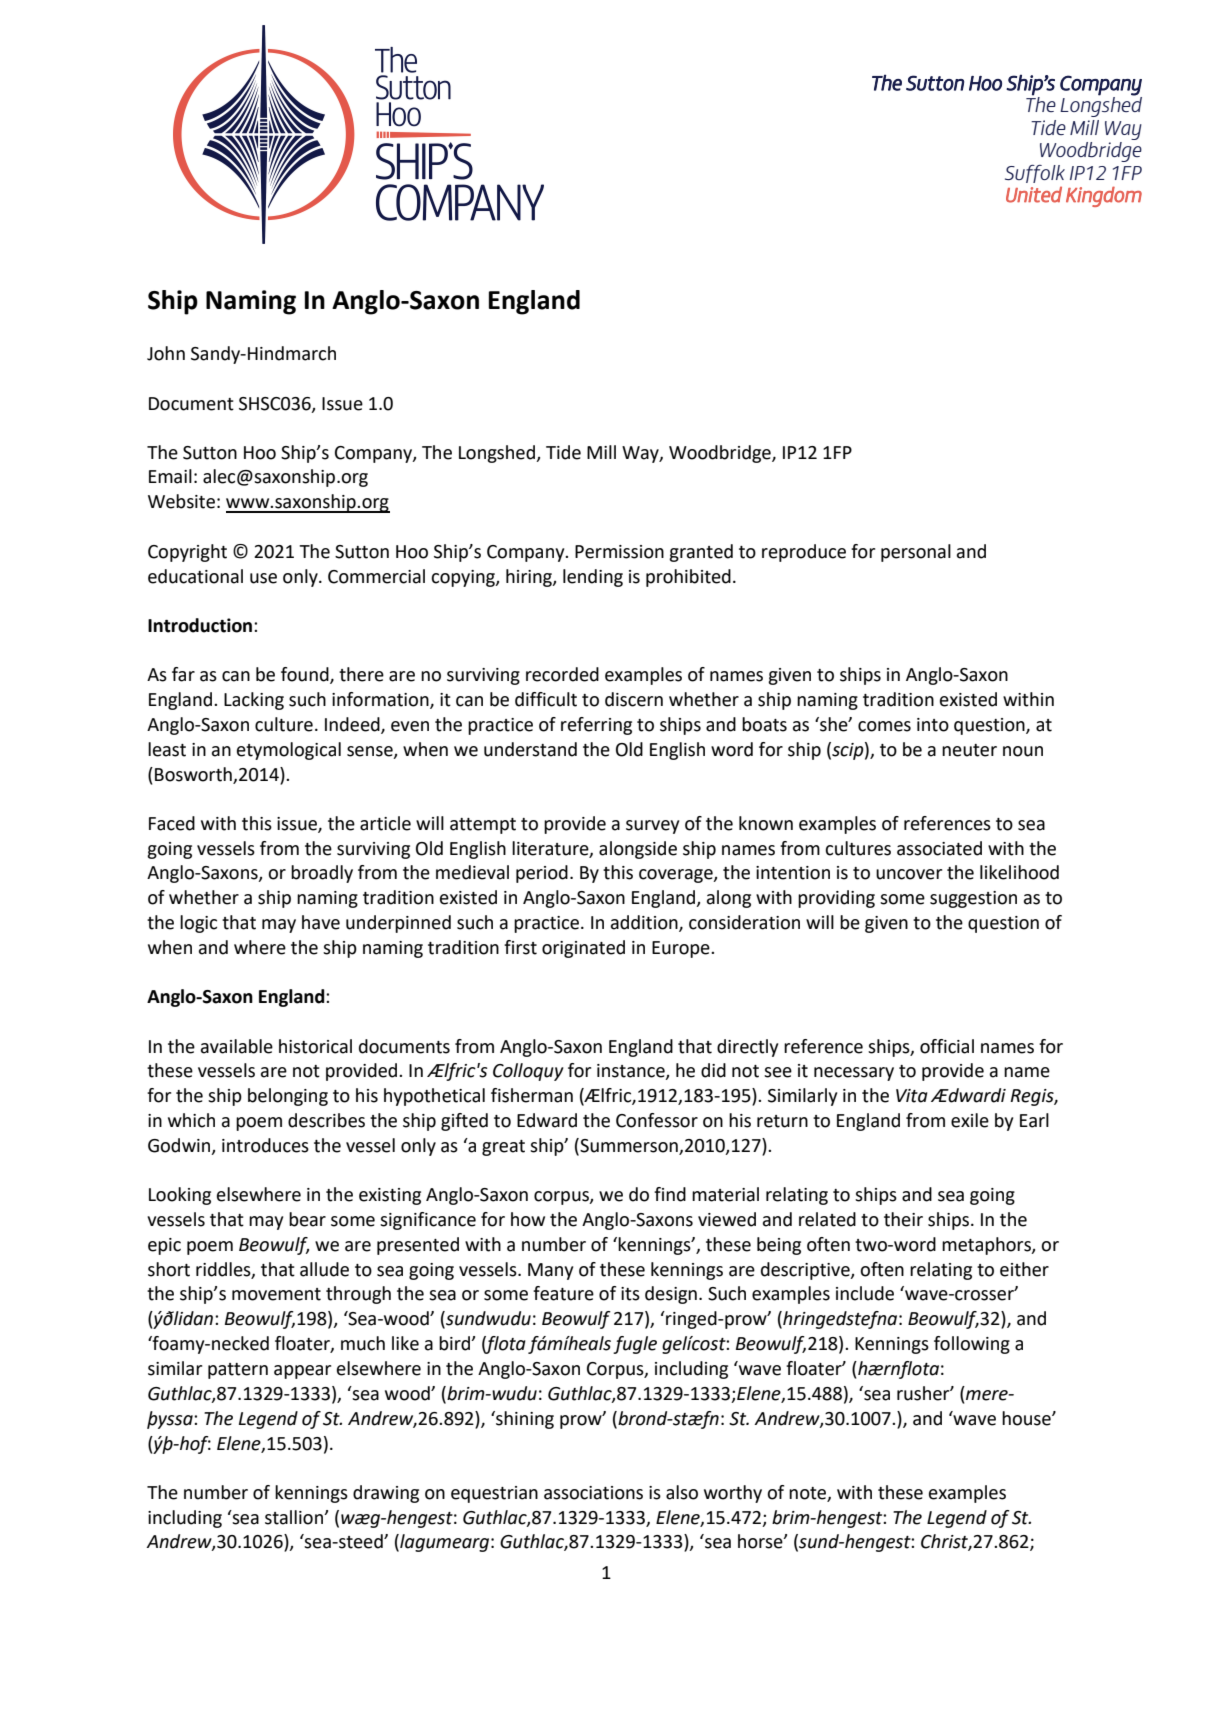 The height and width of the screenshot is (1713, 1211). What do you see at coordinates (933, 725) in the screenshot?
I see `into` at bounding box center [933, 725].
